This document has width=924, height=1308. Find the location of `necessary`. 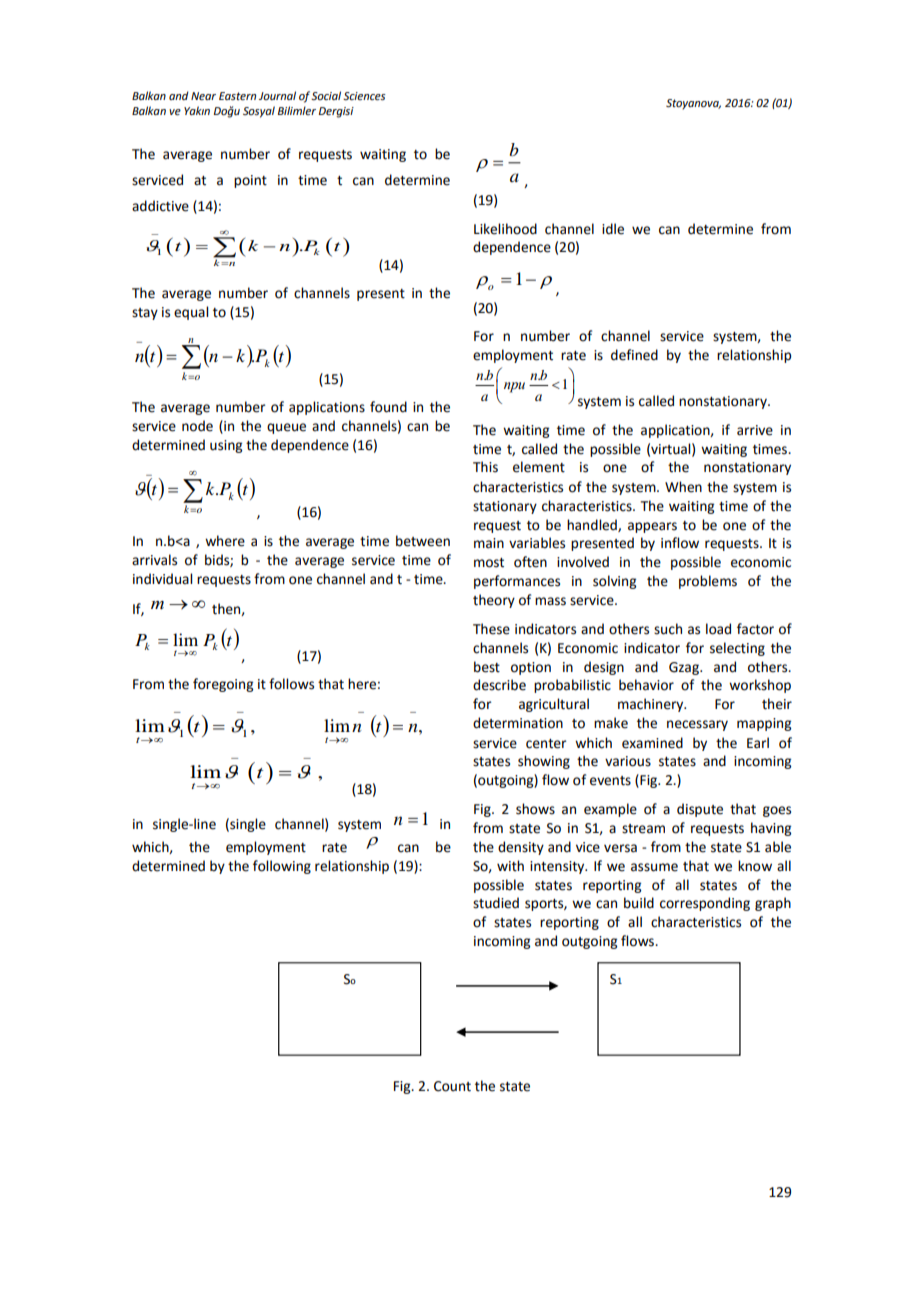

necessary is located at coordinates (697, 725).
